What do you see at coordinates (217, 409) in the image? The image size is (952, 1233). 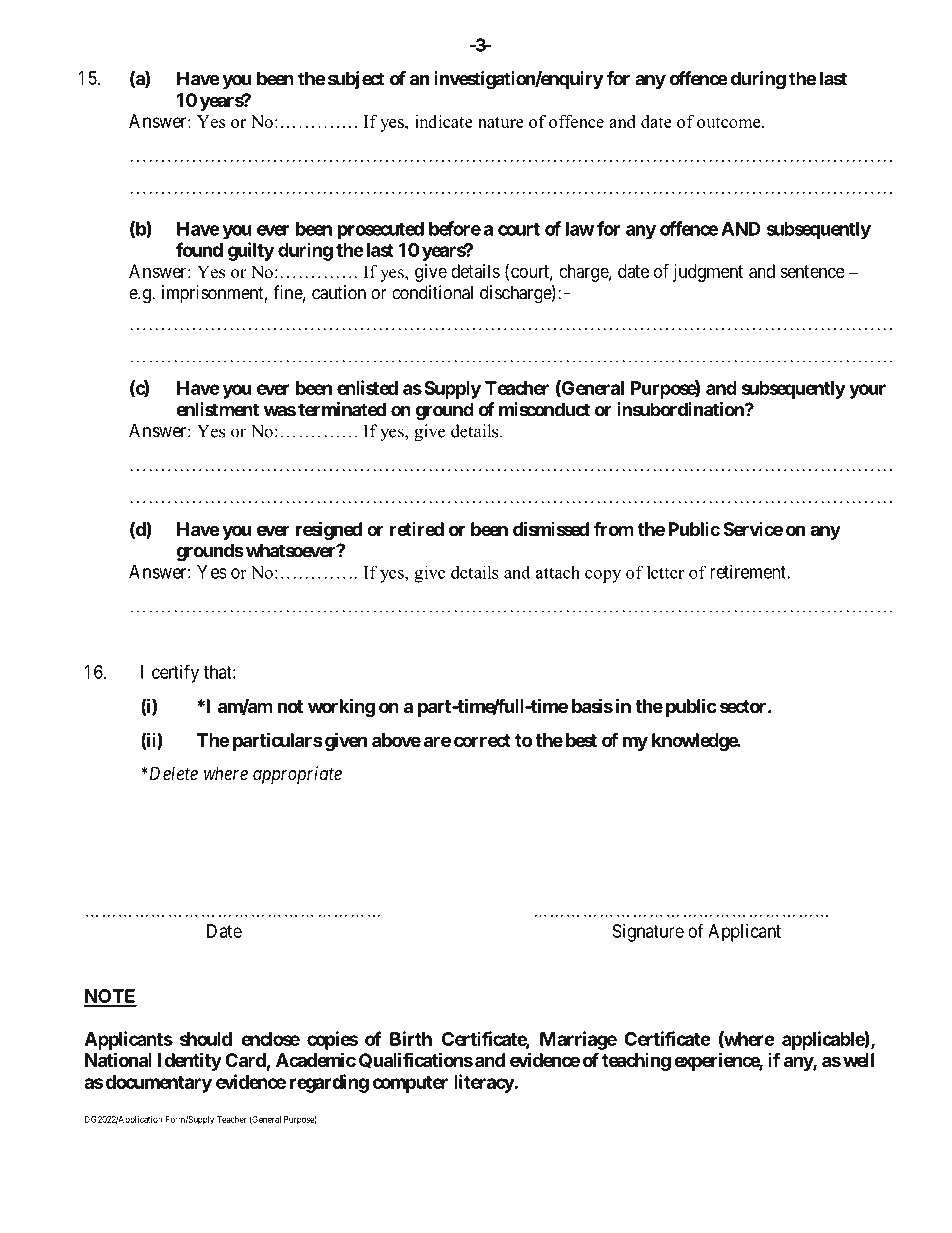 I see `enlistment` at bounding box center [217, 409].
